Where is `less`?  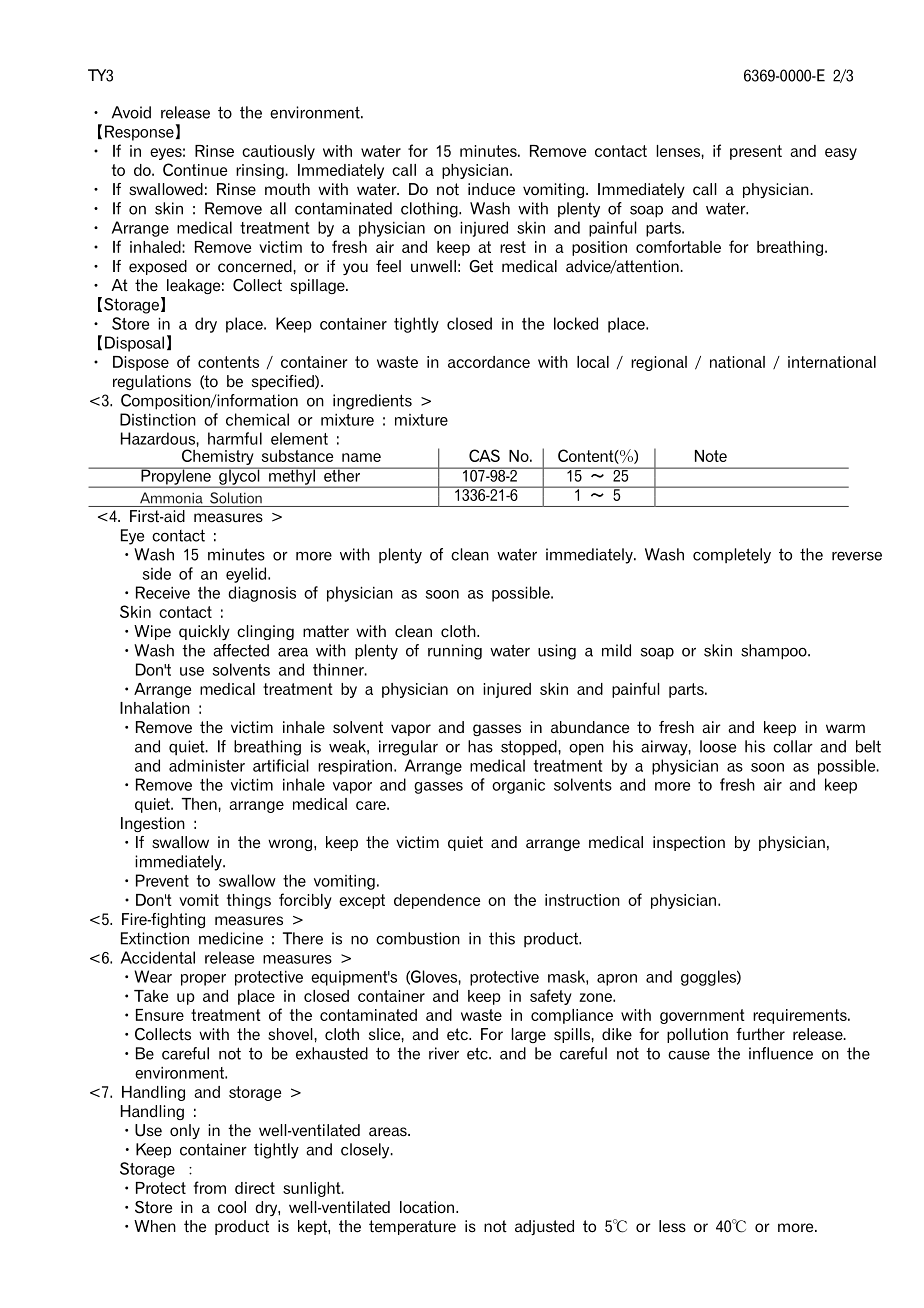
less is located at coordinates (672, 1226).
